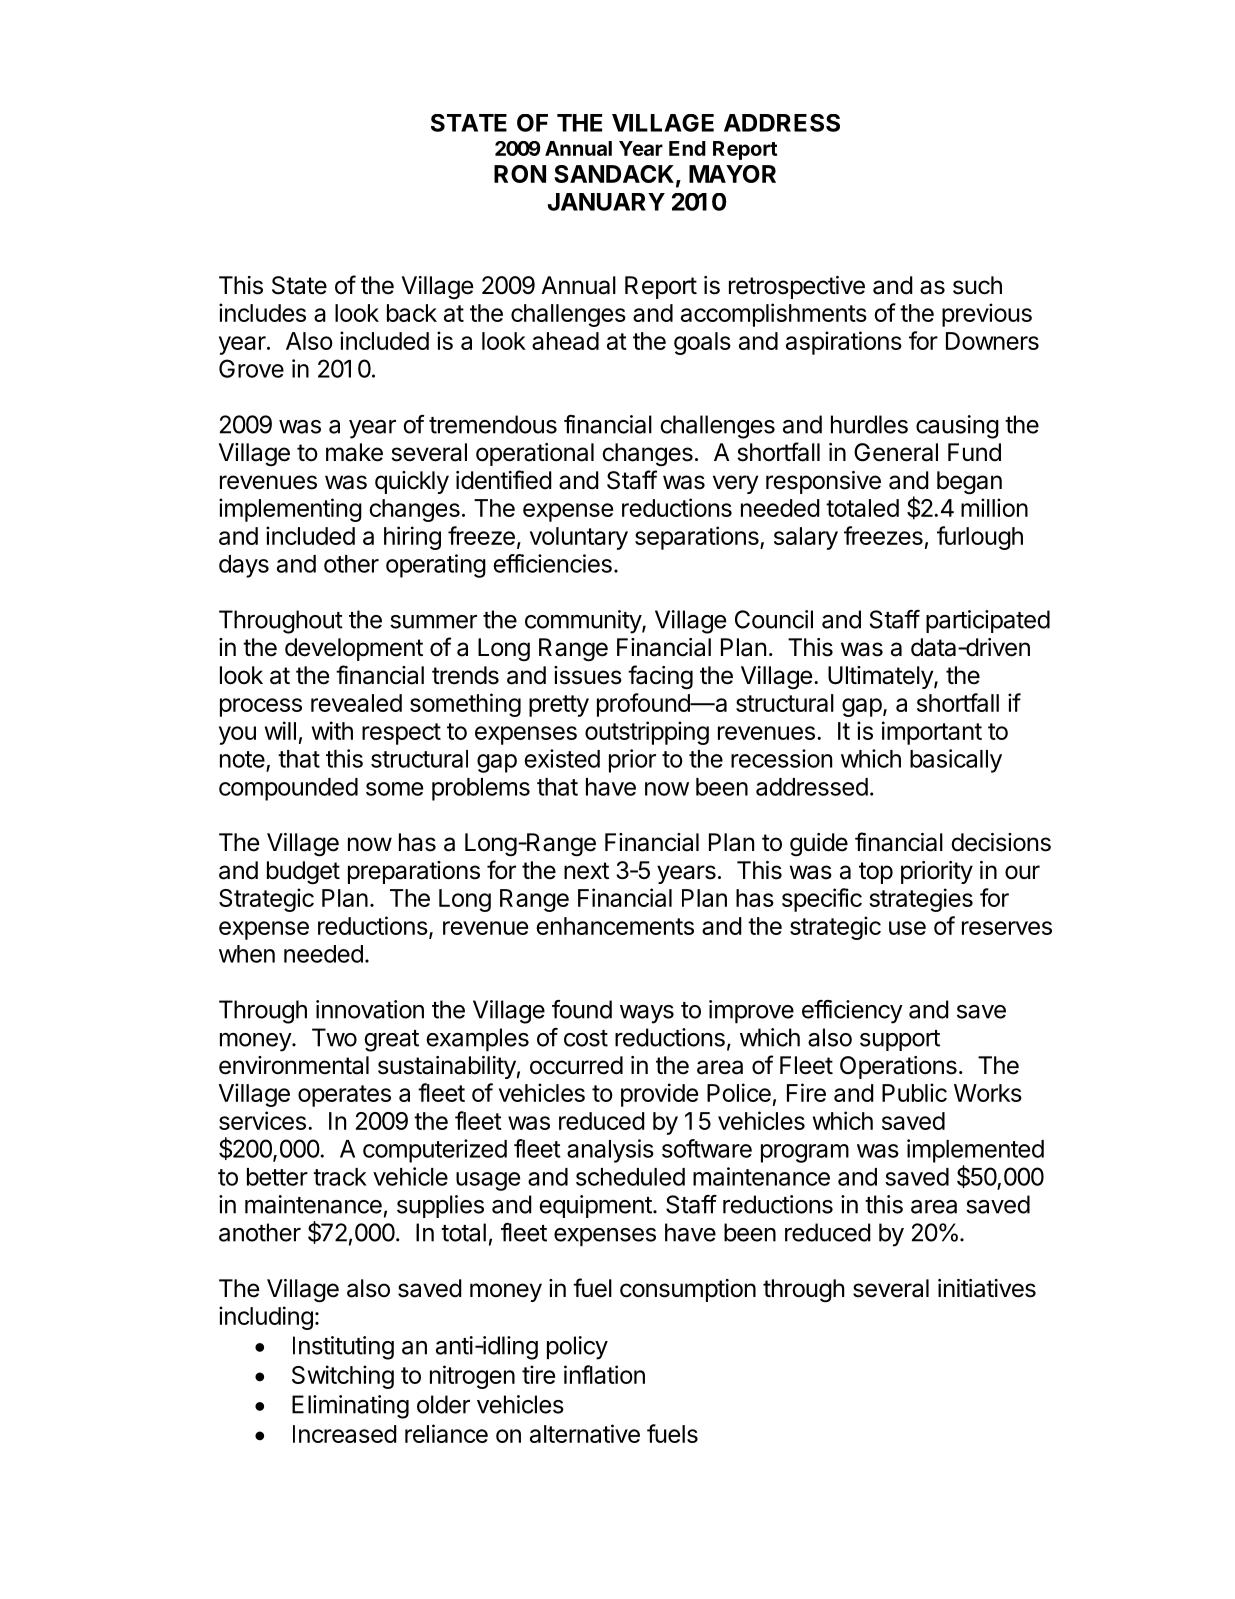  I want to click on JANUARY, so click(606, 202).
